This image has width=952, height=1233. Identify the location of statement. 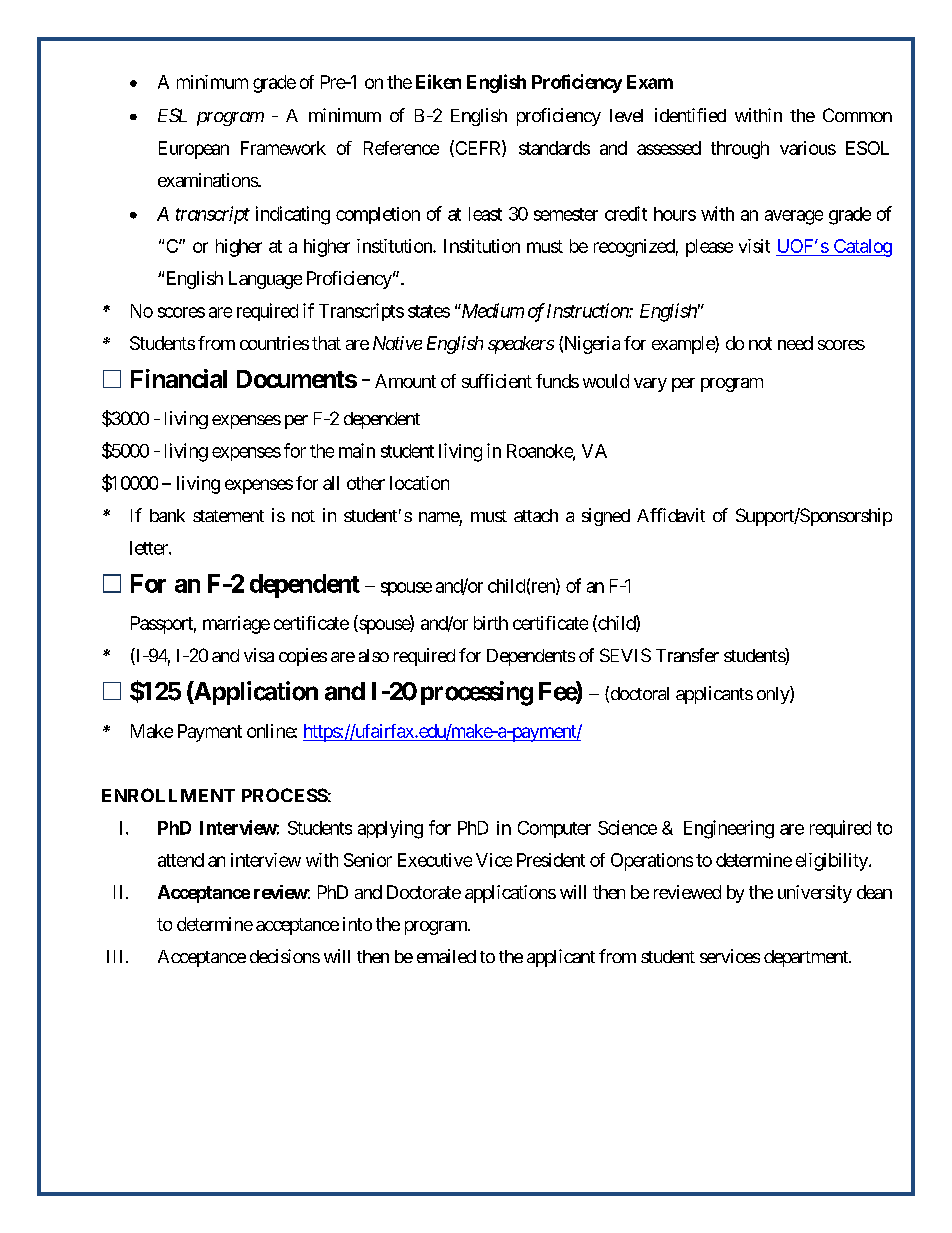
(228, 516).
